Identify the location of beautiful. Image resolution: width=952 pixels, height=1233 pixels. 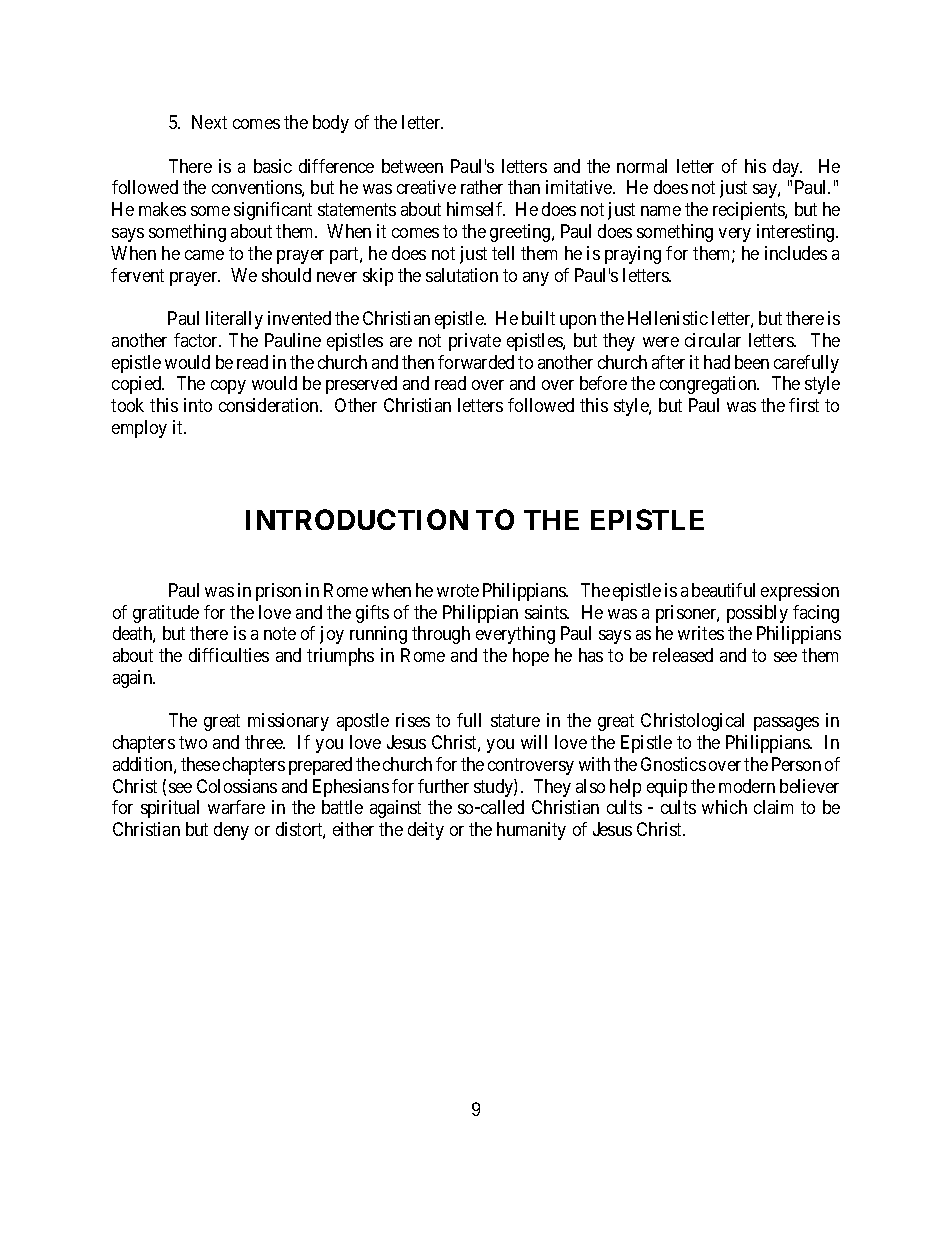
(723, 590).
